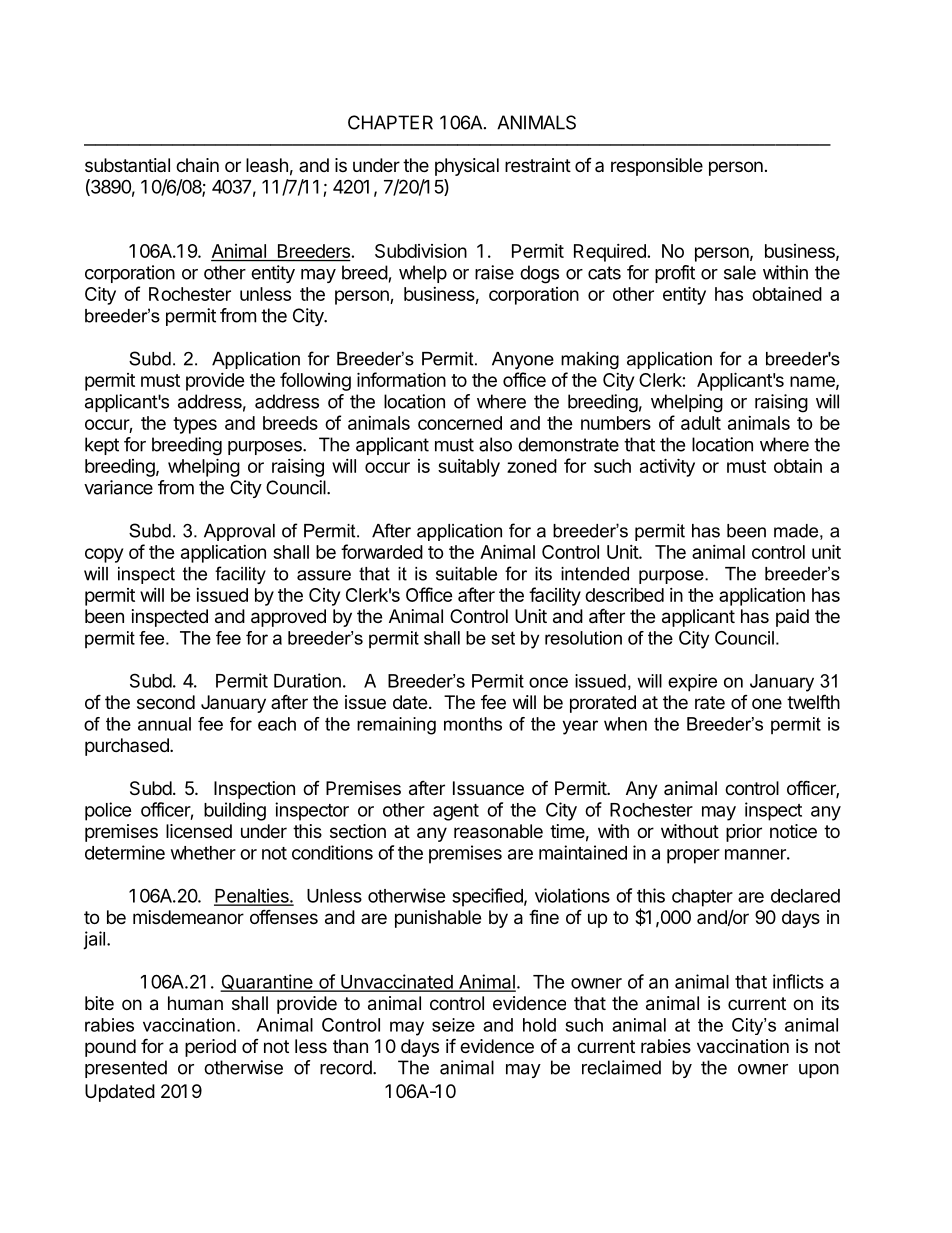 The width and height of the screenshot is (952, 1233). Describe the element at coordinates (288, 618) in the screenshot. I see `approved` at that location.
